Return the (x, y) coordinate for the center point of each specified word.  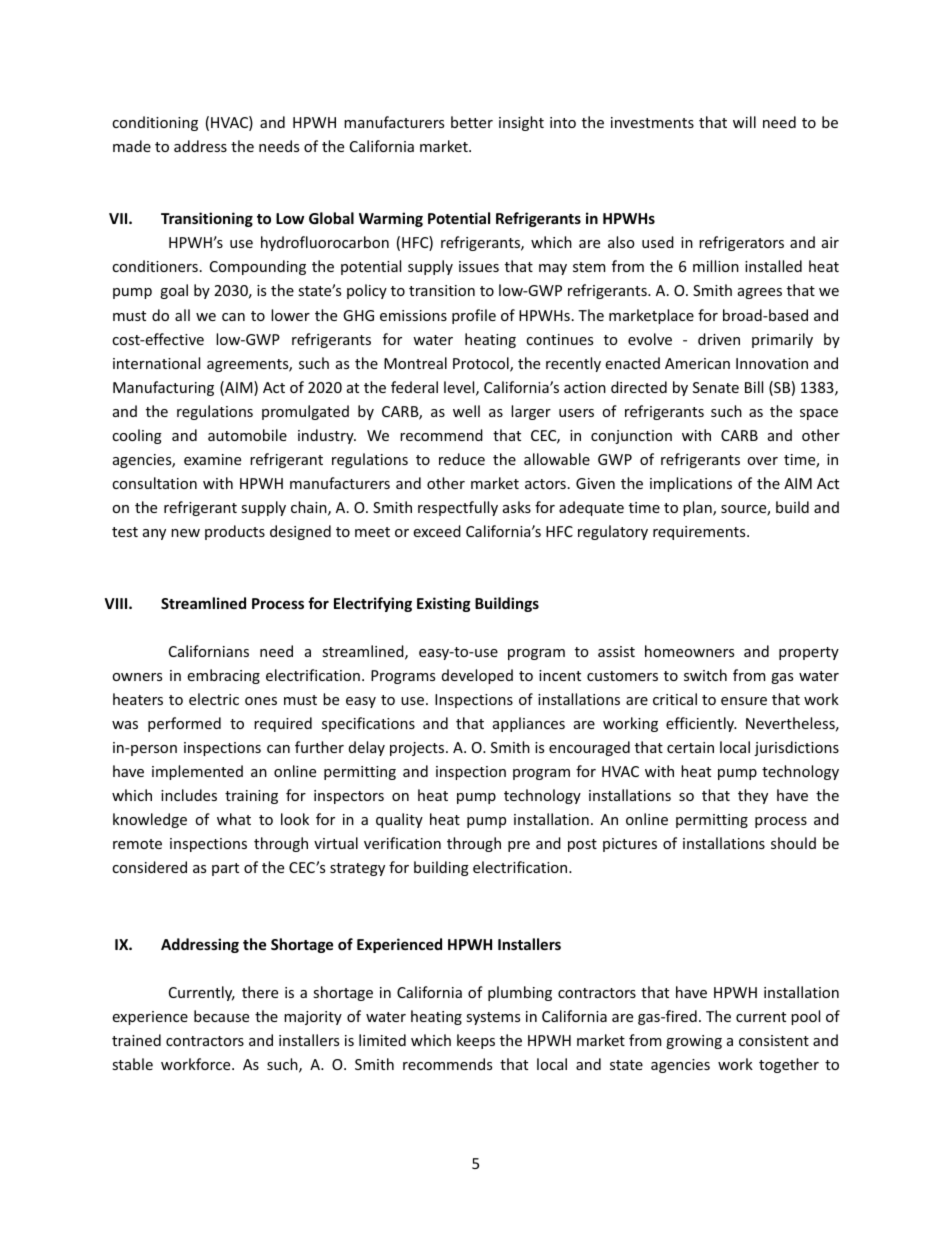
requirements (700, 533)
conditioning (155, 123)
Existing (444, 604)
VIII (117, 603)
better (472, 122)
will (744, 122)
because (221, 1016)
